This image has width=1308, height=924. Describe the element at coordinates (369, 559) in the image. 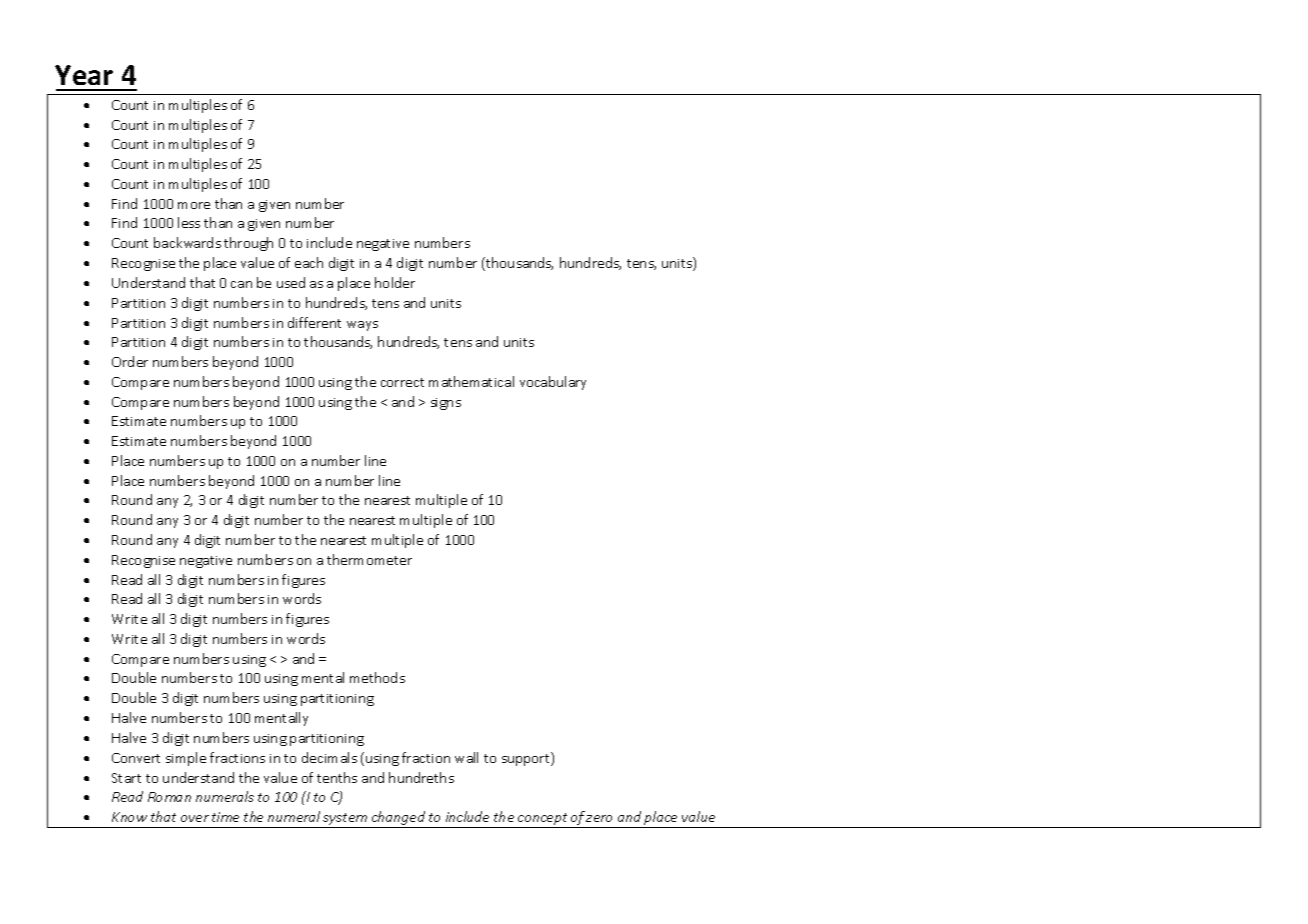

I see `thermometer` at that location.
